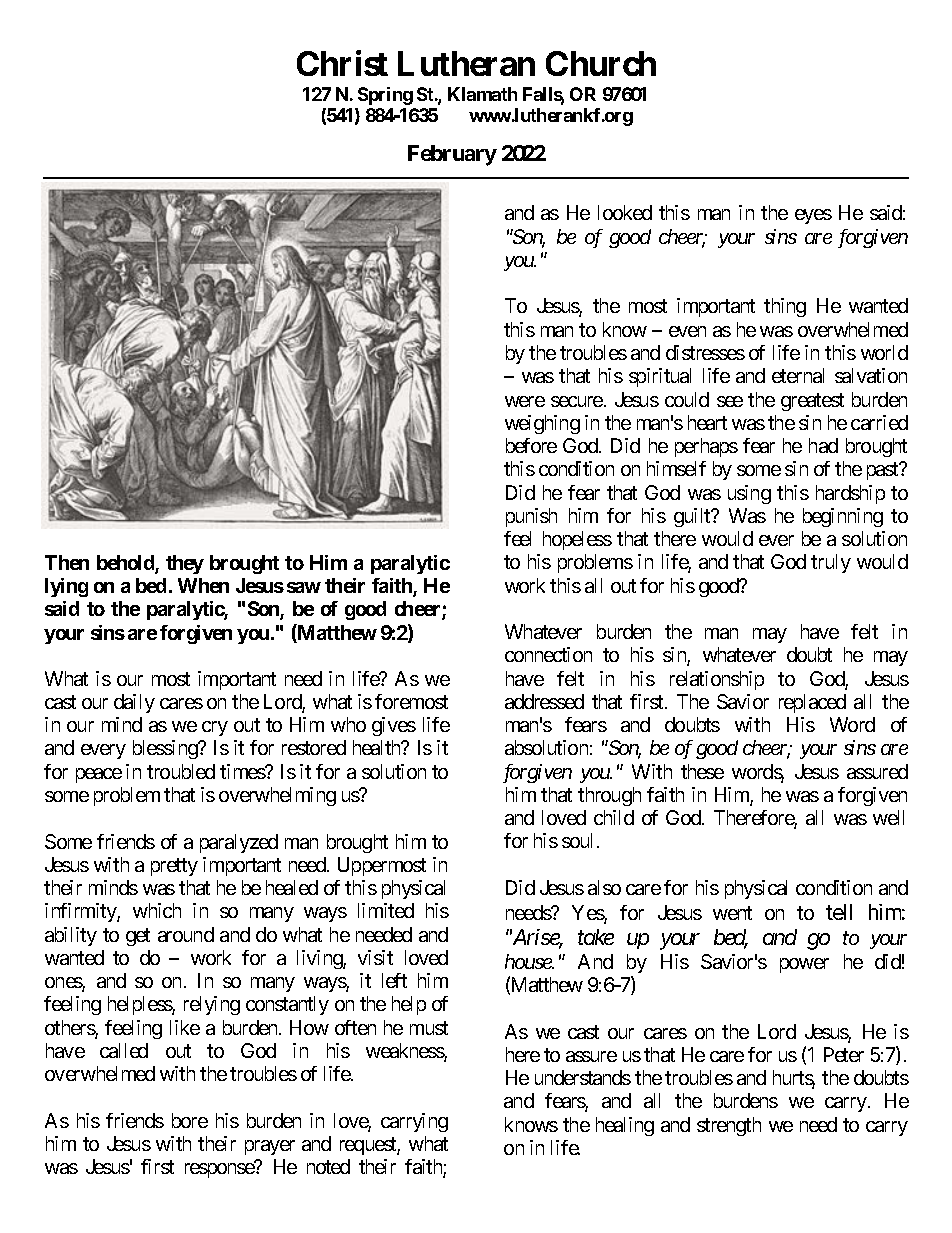 This image has height=1233, width=952. Describe the element at coordinates (185, 564) in the image. I see `they` at that location.
